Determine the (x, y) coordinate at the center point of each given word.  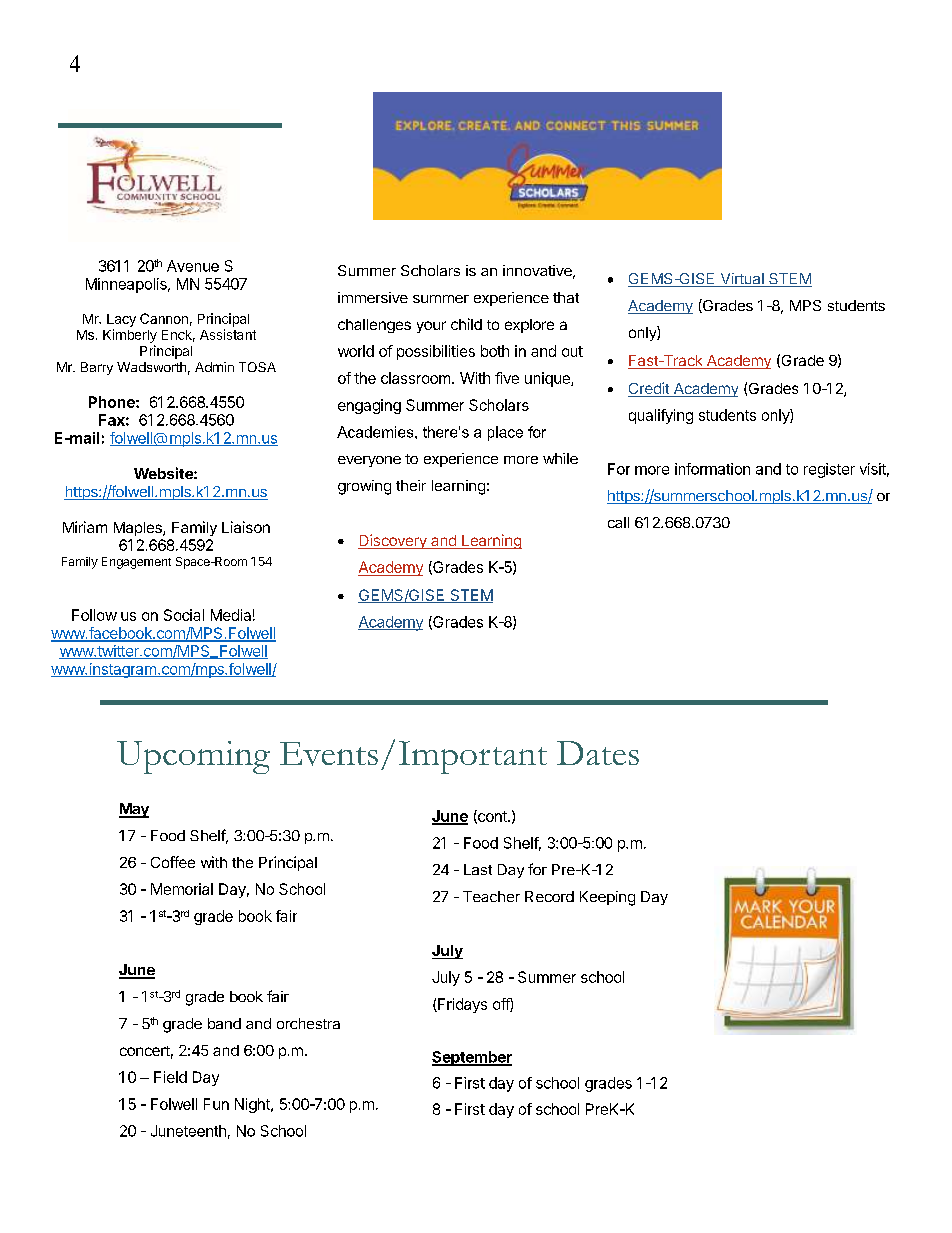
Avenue (193, 266)
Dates (598, 753)
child (466, 324)
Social (184, 615)
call (618, 522)
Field (170, 1077)
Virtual (742, 280)
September (472, 1058)
